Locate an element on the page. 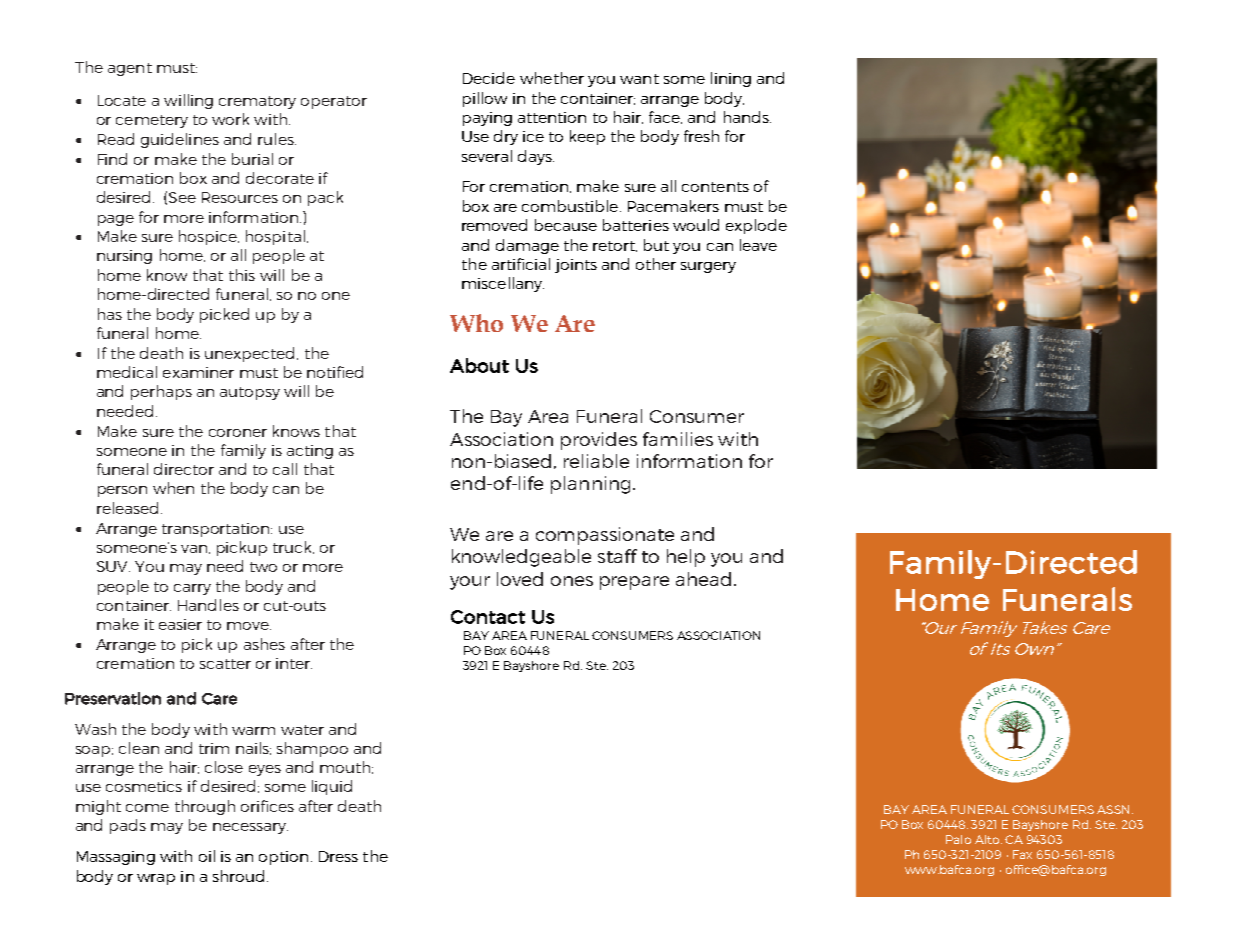 The width and height of the page is (1233, 952). Contact is located at coordinates (488, 617).
